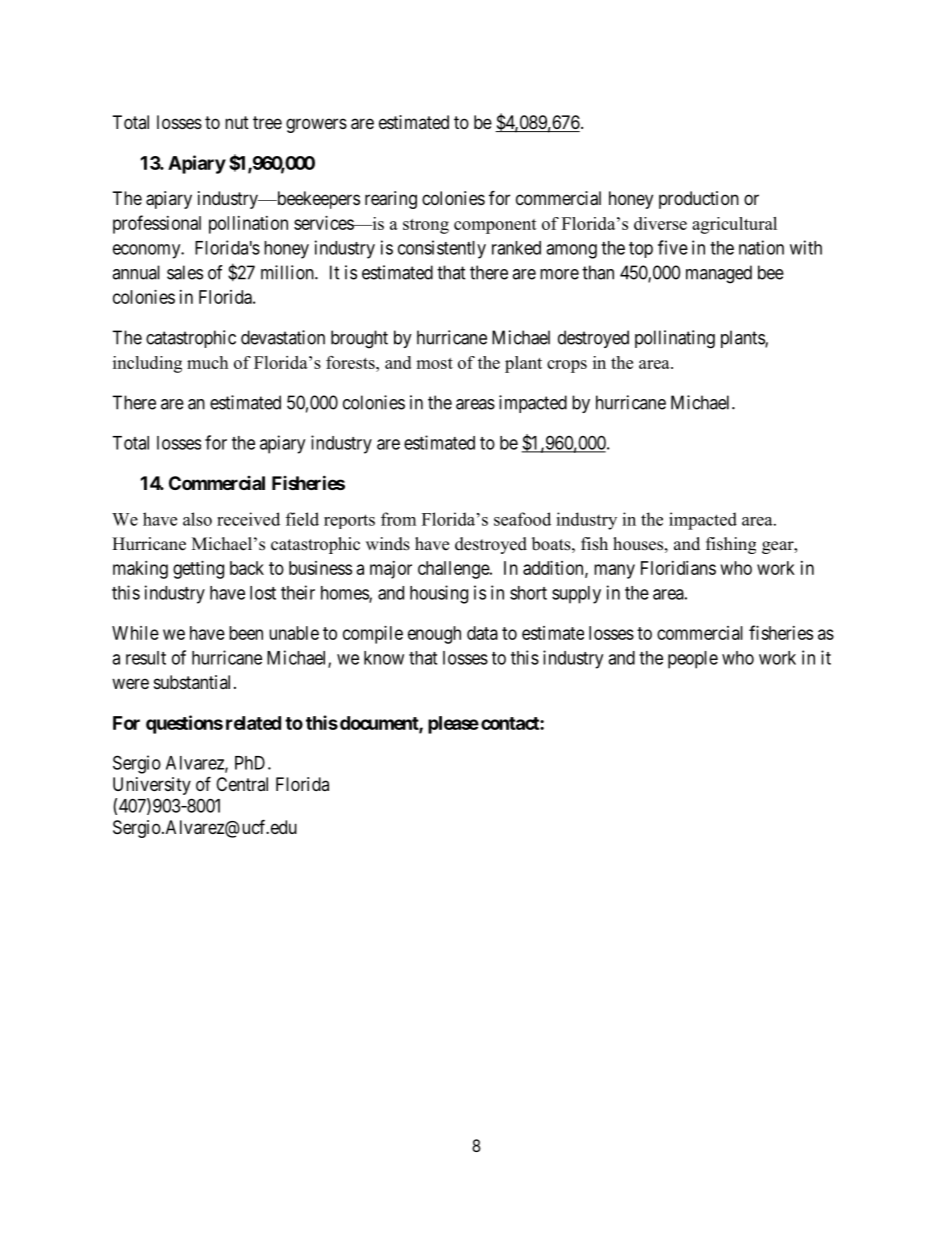 The height and width of the screenshot is (1233, 952). What do you see at coordinates (511, 723) in the screenshot?
I see `contact` at bounding box center [511, 723].
